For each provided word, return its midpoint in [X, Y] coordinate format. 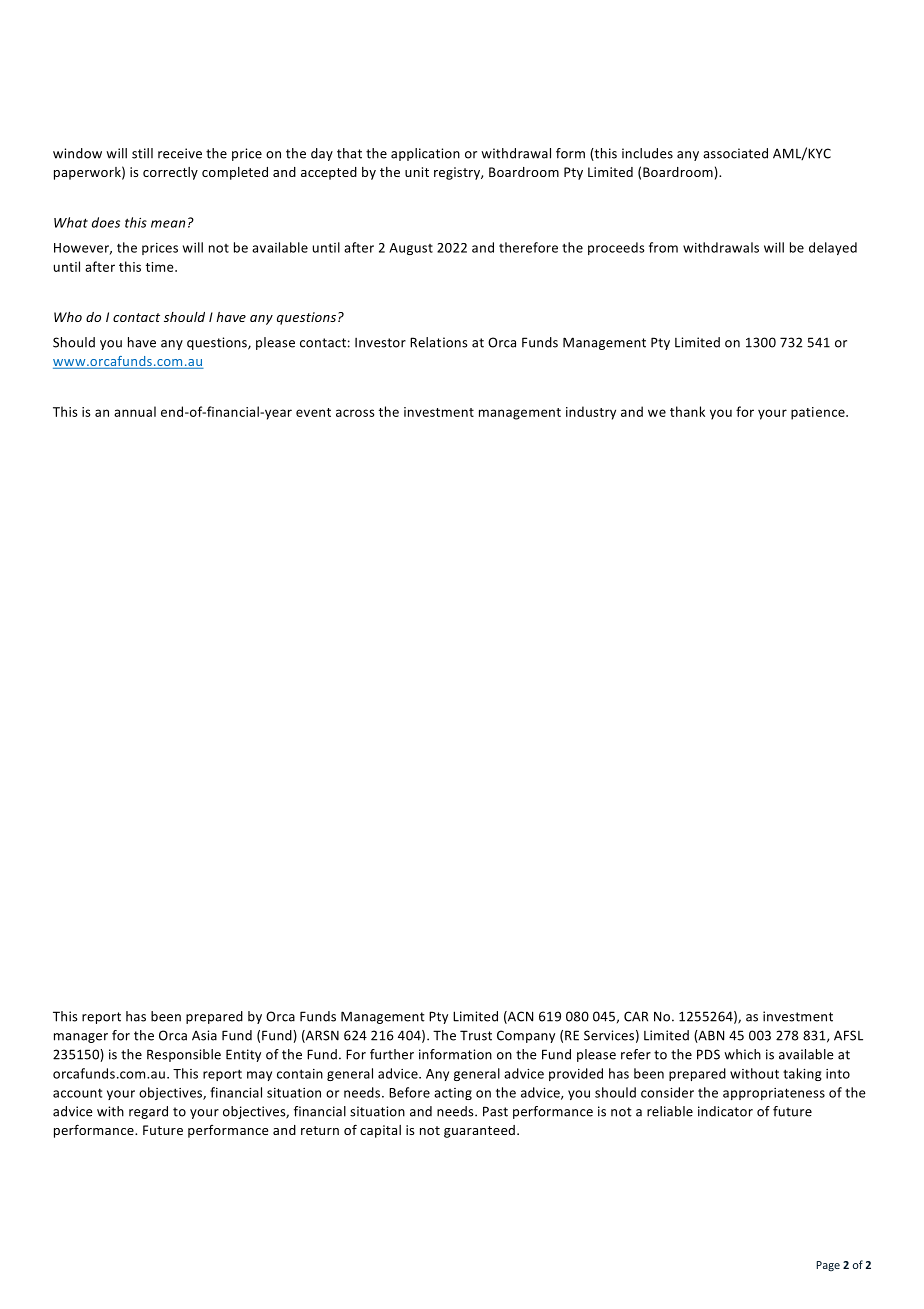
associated [735, 153]
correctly [170, 173]
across [355, 413]
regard [148, 1112]
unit [417, 172]
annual [135, 411]
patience [819, 413]
